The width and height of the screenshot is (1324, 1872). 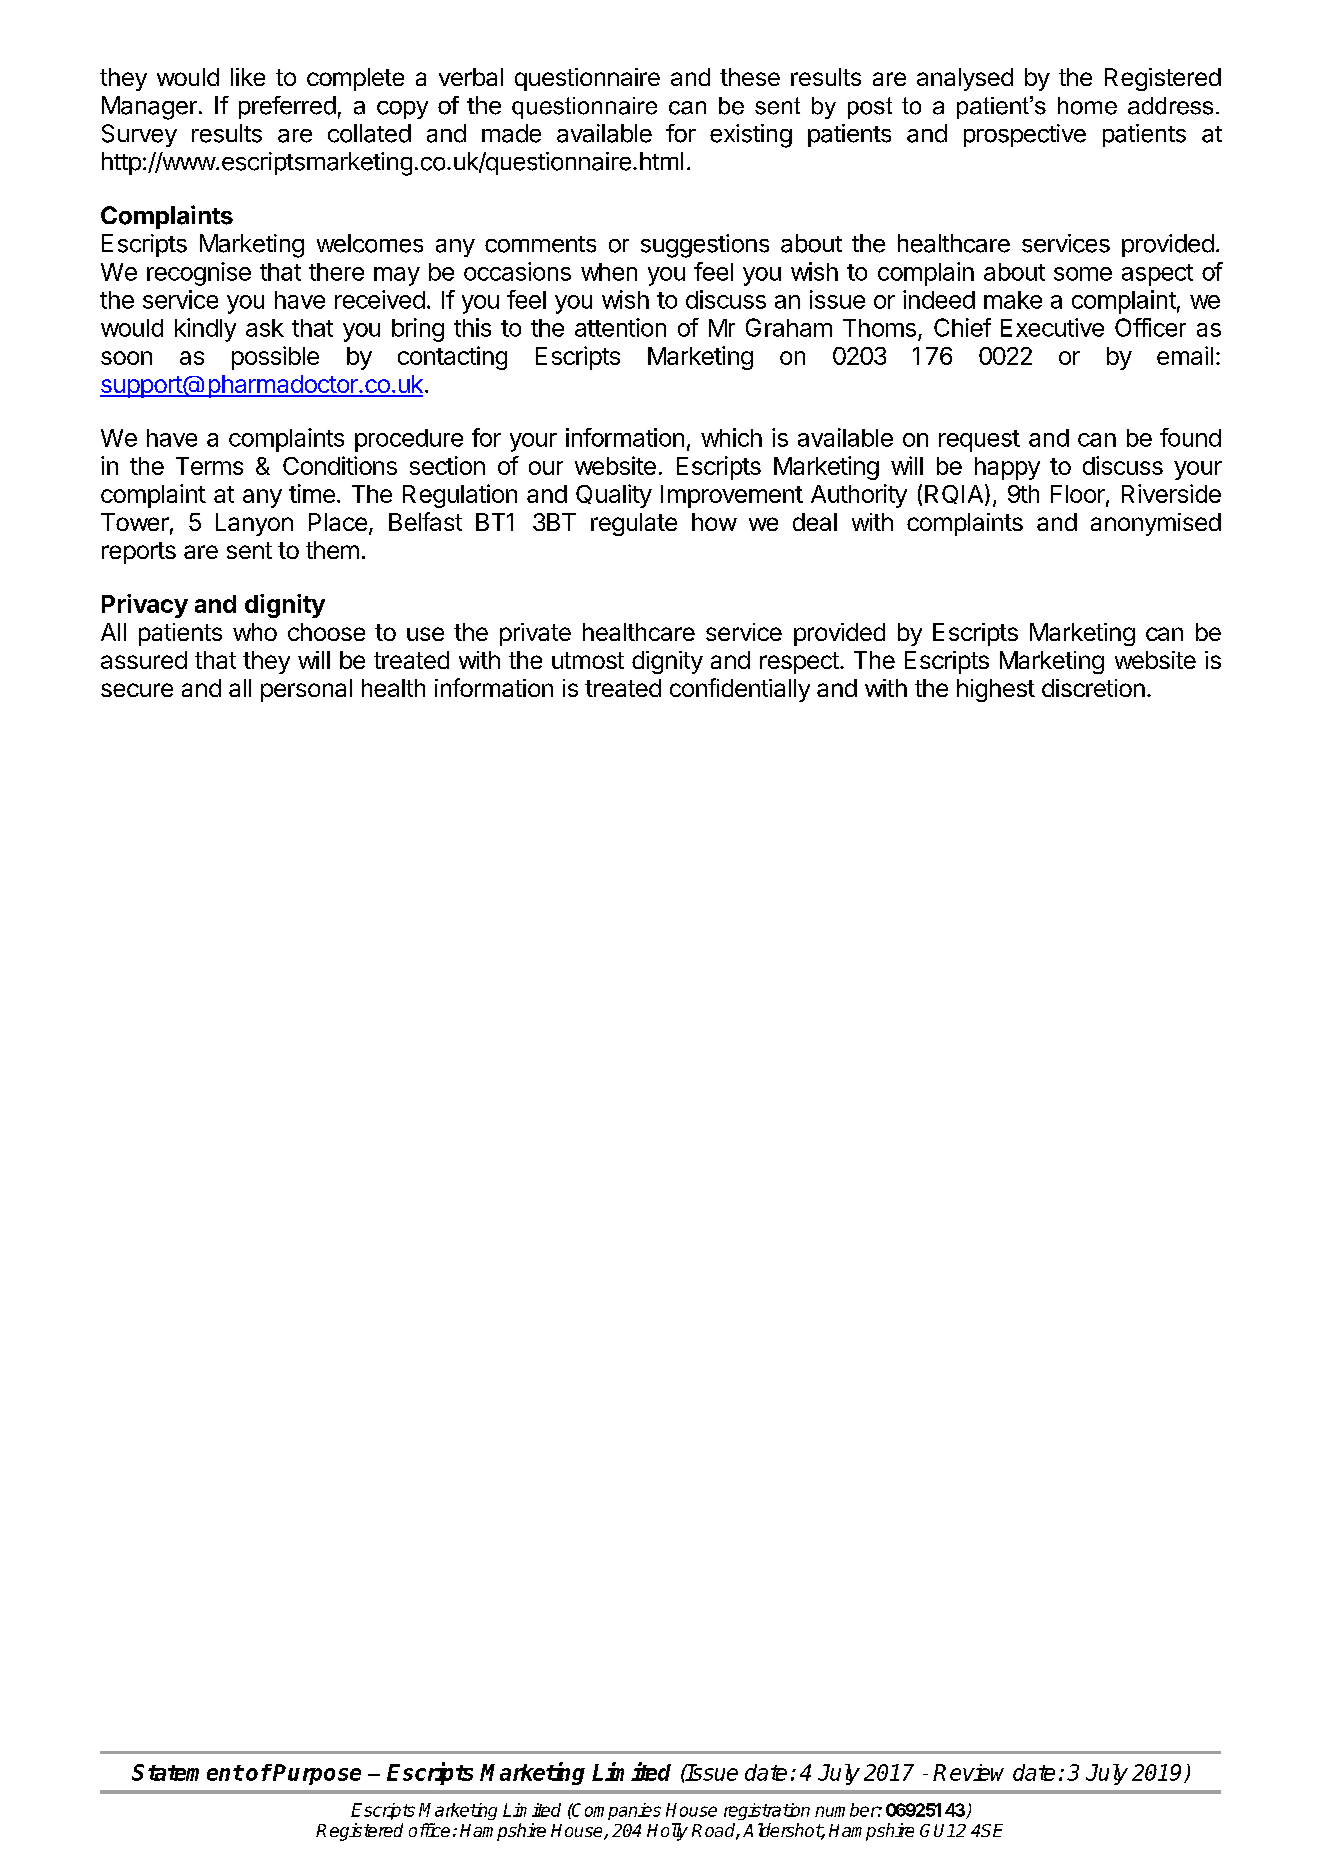 I want to click on existing, so click(x=751, y=136).
